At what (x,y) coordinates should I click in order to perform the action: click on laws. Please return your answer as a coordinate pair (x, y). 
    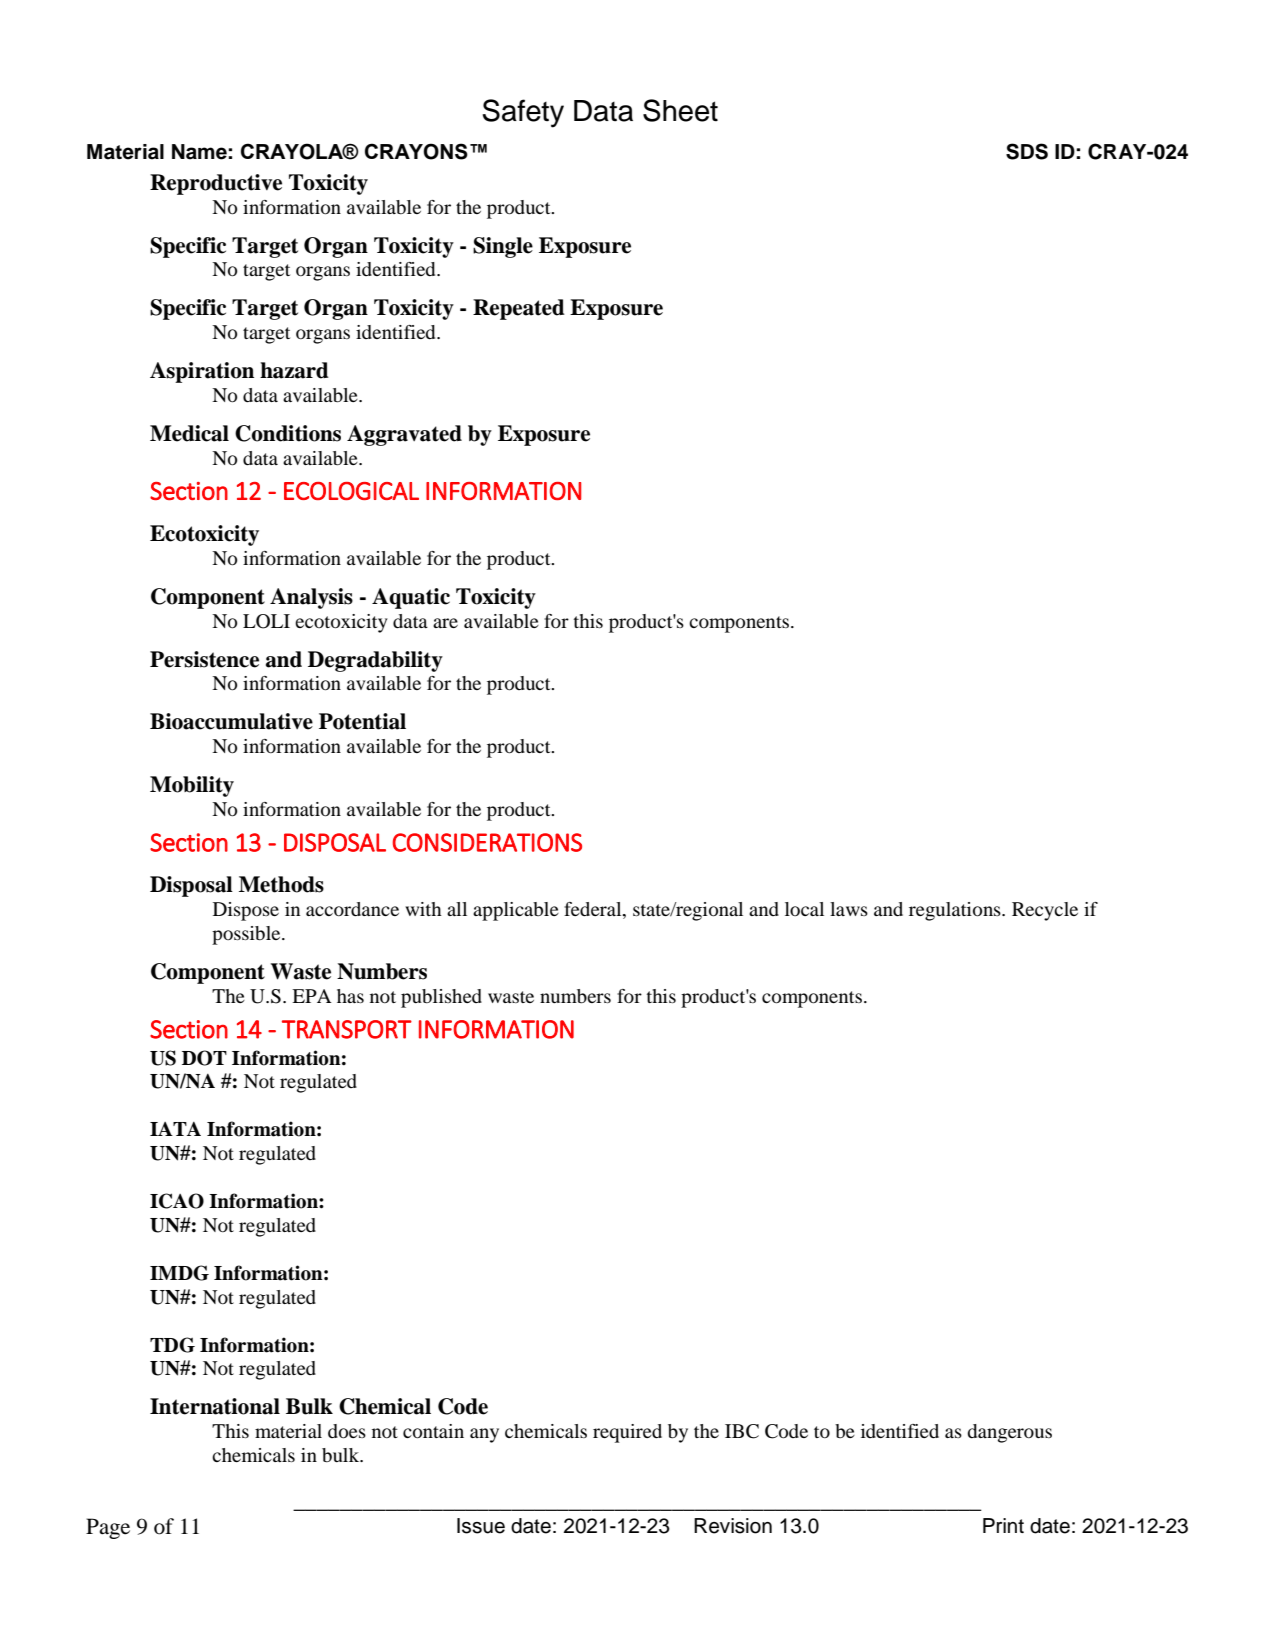
    Looking at the image, I should click on (849, 909).
